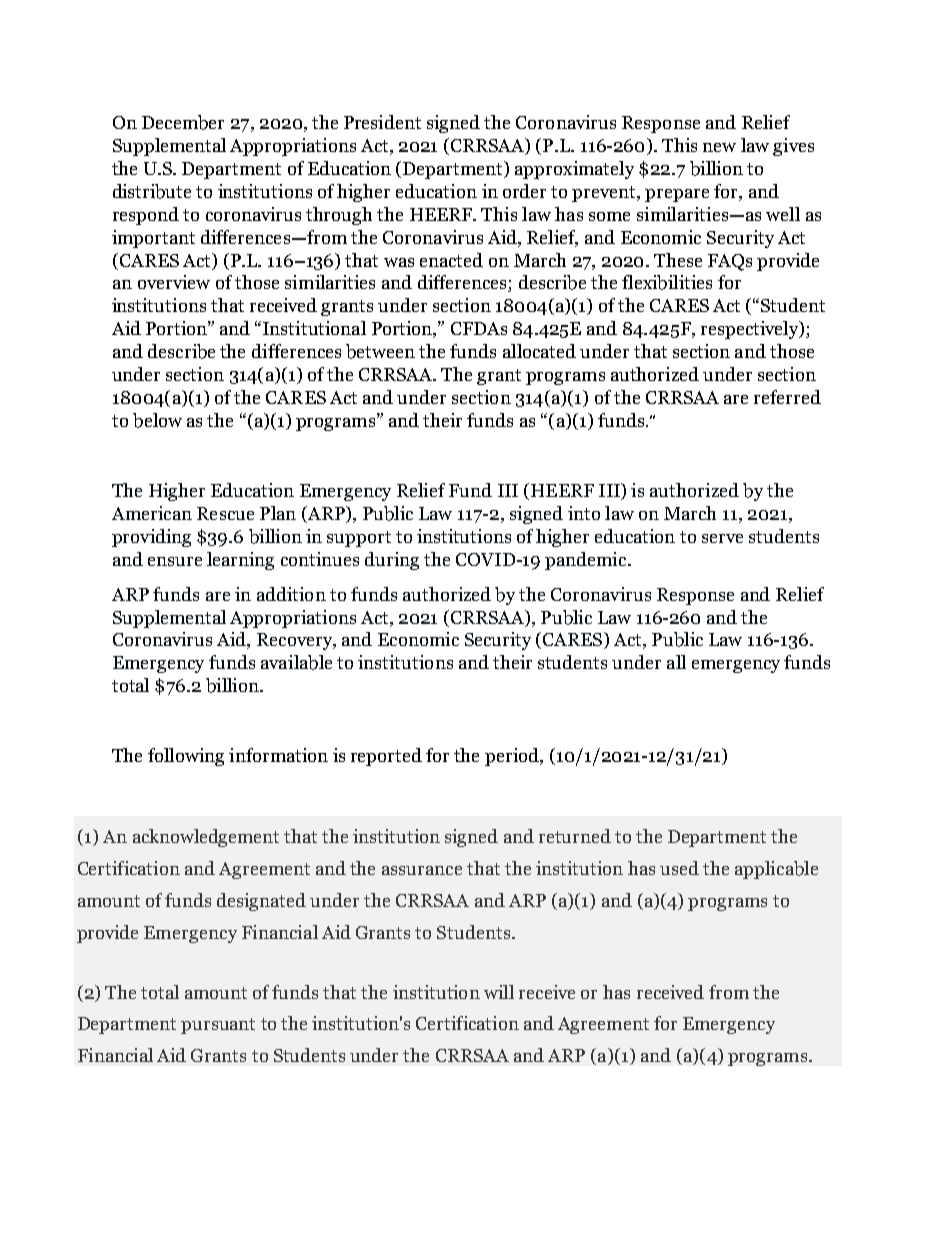 Image resolution: width=952 pixels, height=1233 pixels. What do you see at coordinates (499, 992) in the image?
I see `will` at bounding box center [499, 992].
